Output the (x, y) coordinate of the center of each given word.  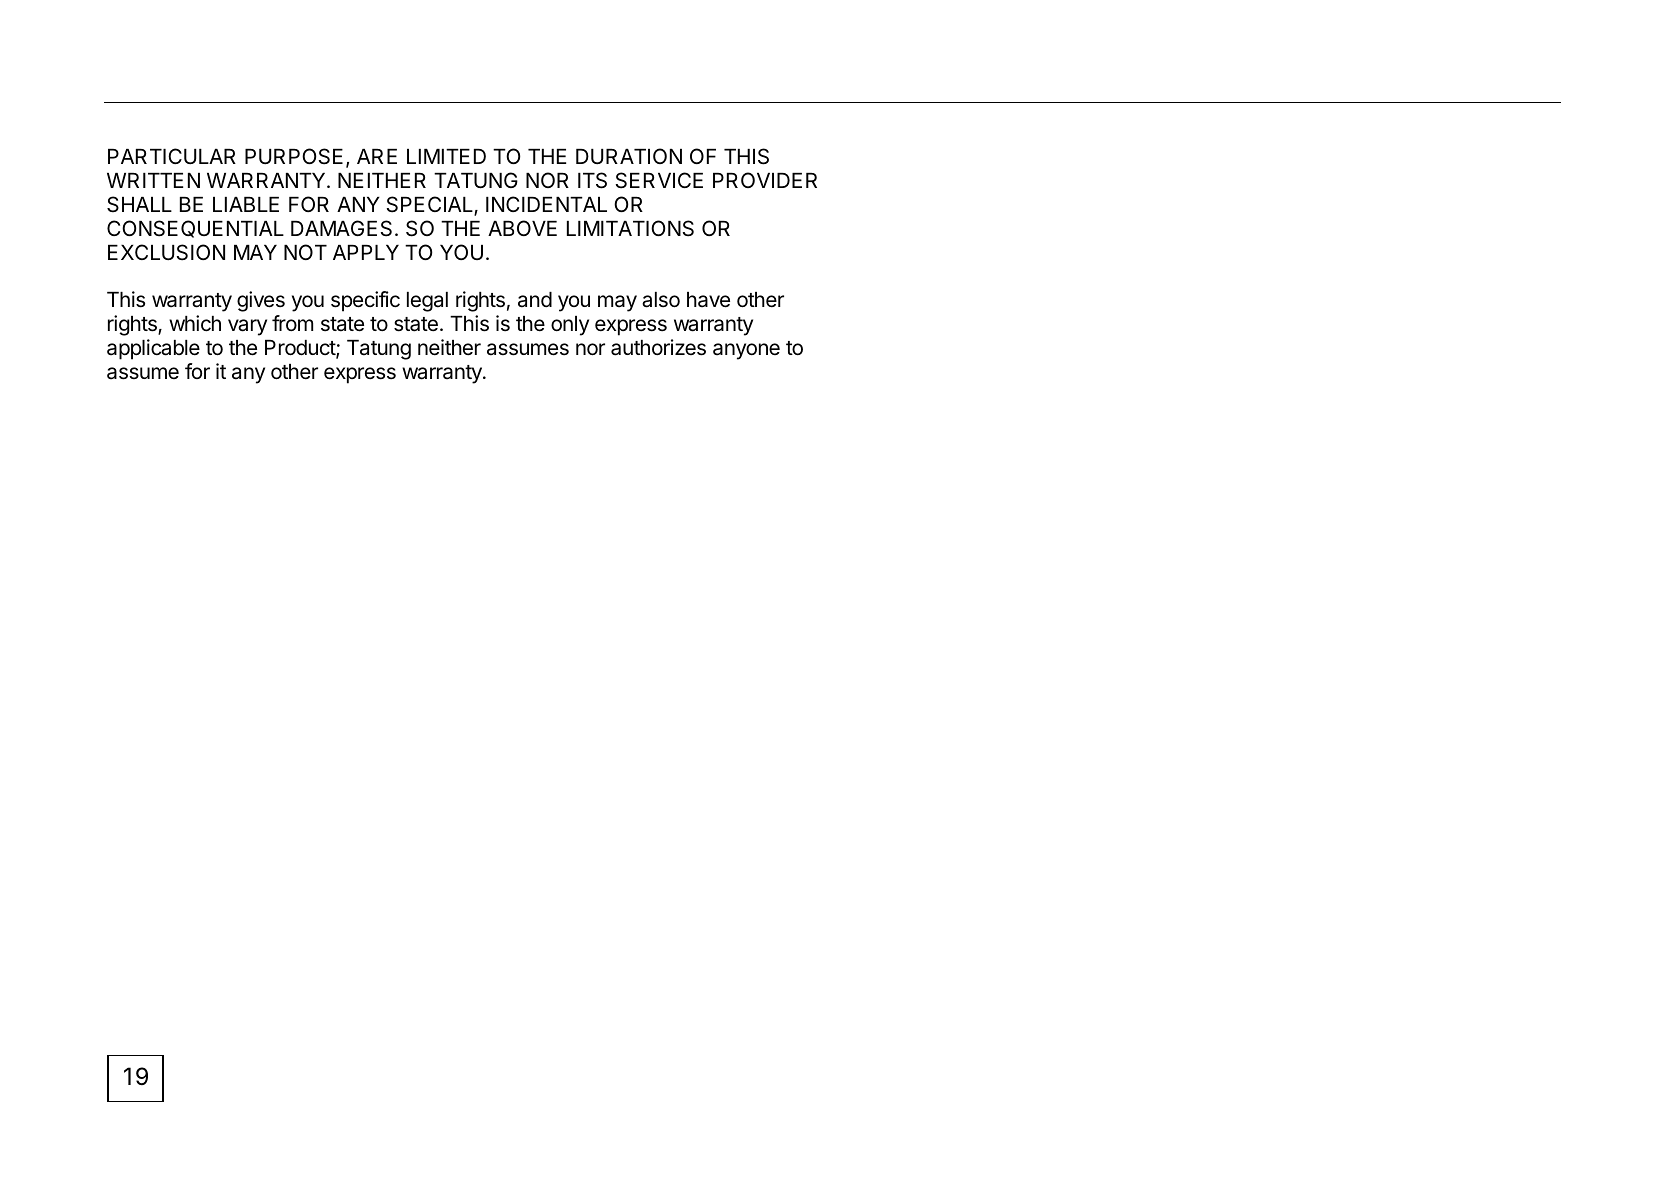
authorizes (658, 347)
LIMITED (446, 156)
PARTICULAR (172, 156)
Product (301, 349)
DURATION (629, 156)
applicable (153, 349)
